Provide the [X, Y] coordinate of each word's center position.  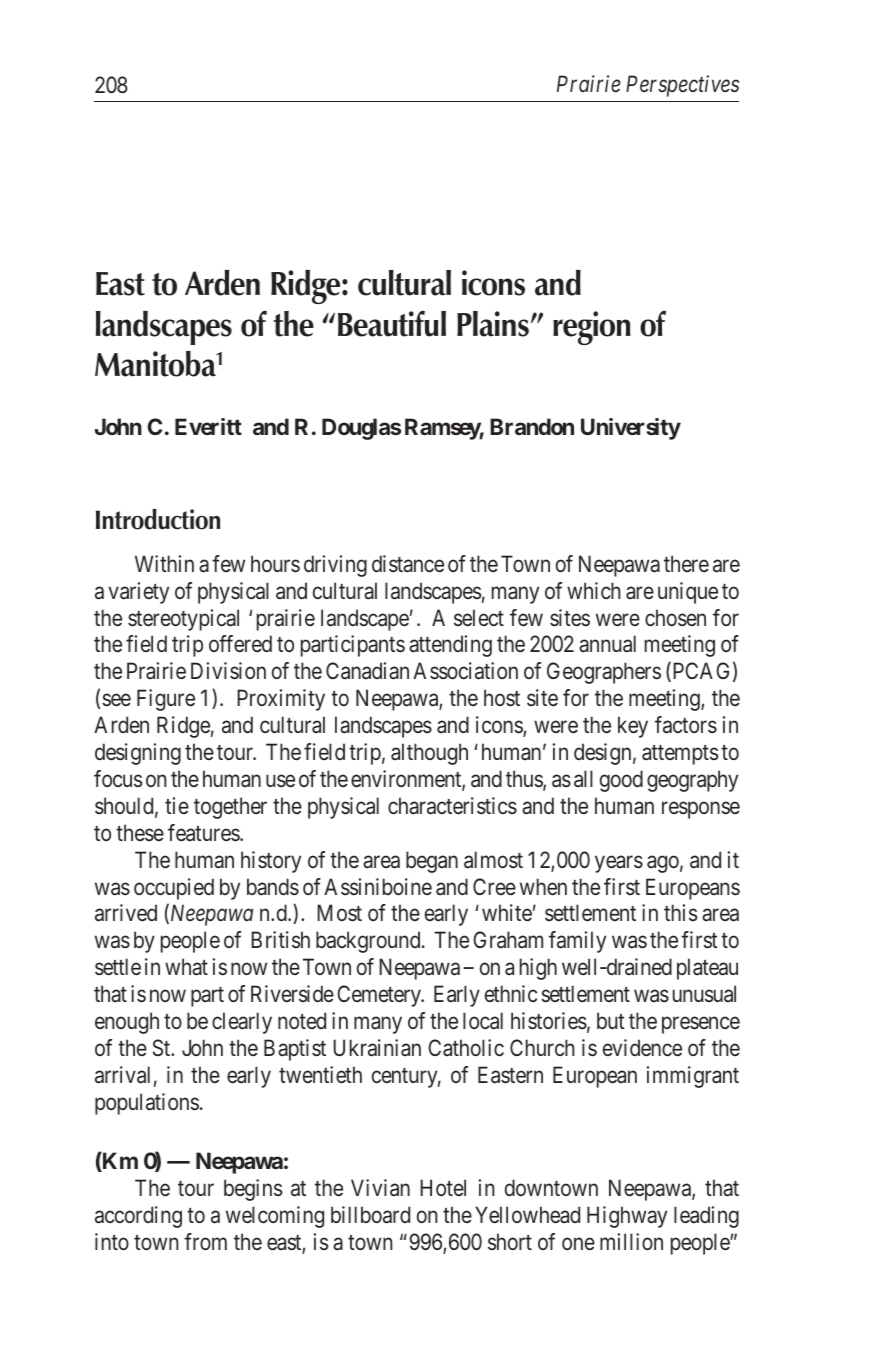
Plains [493, 324]
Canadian [367, 671]
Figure [166, 700]
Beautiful [392, 324]
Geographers [604, 673]
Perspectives [682, 86]
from [205, 1241]
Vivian [380, 1188]
